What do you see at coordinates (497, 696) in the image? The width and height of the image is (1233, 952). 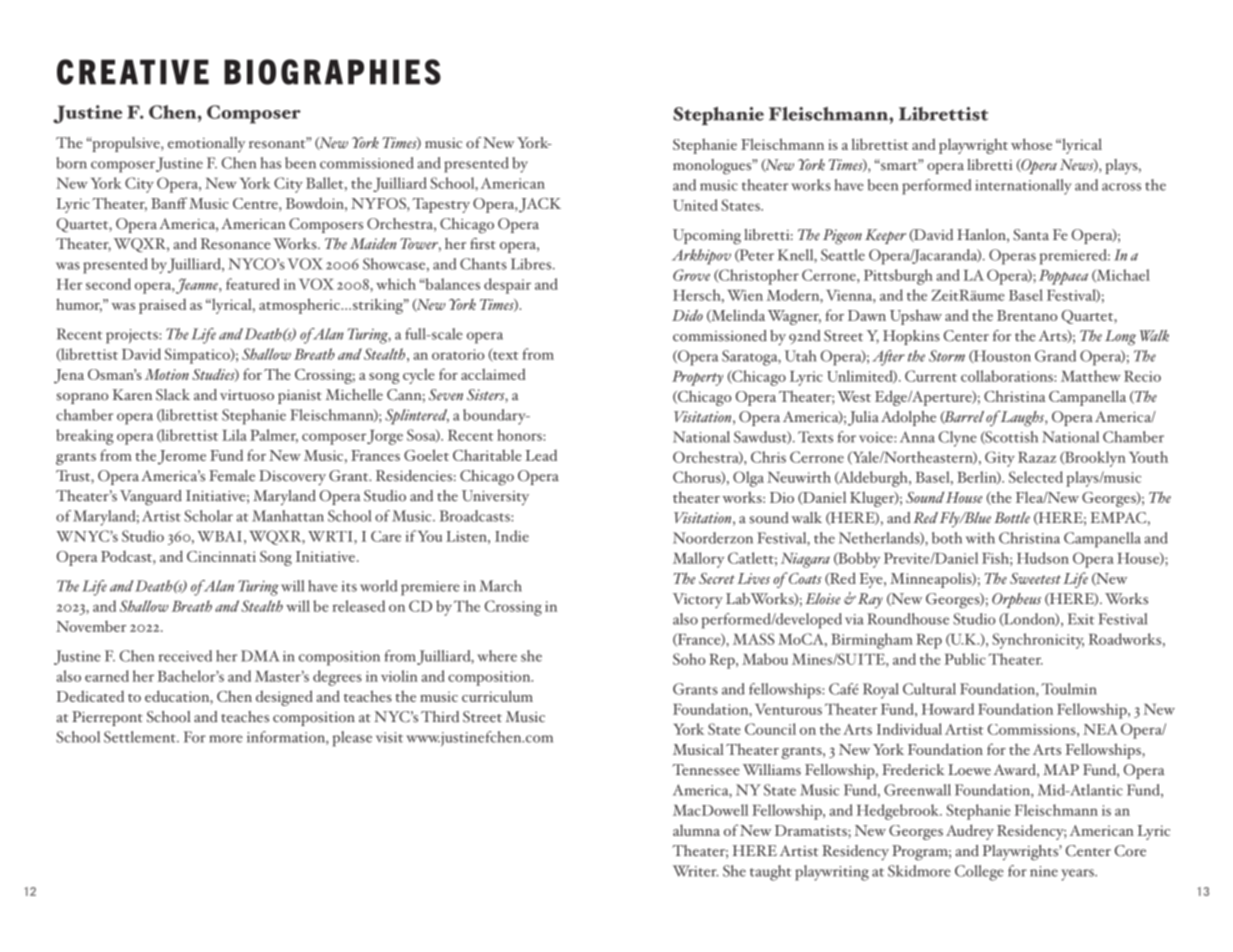 I see `curriculum` at bounding box center [497, 696].
